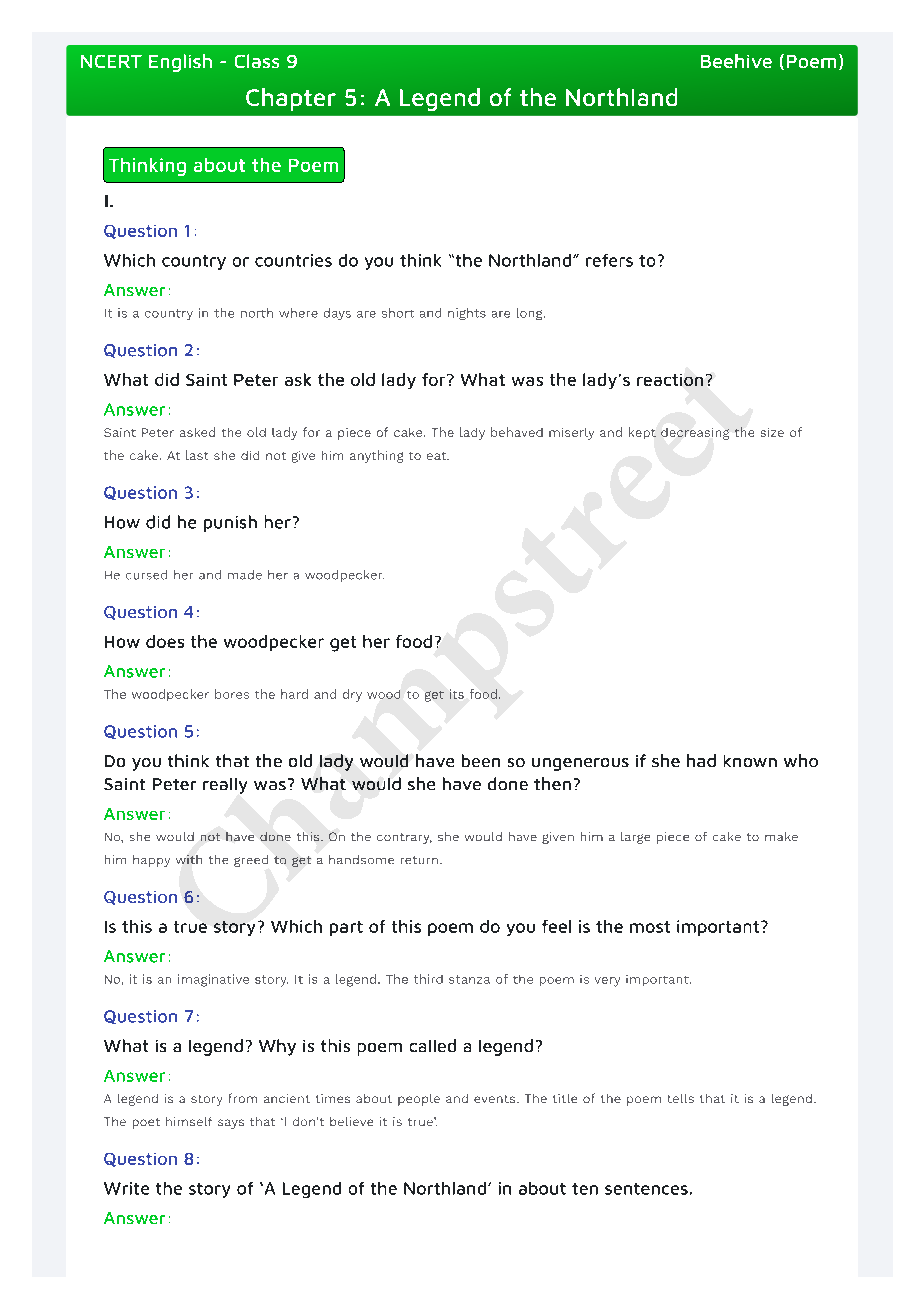 The height and width of the document is (1308, 924). Describe the element at coordinates (457, 694) in the document. I see `its` at that location.
